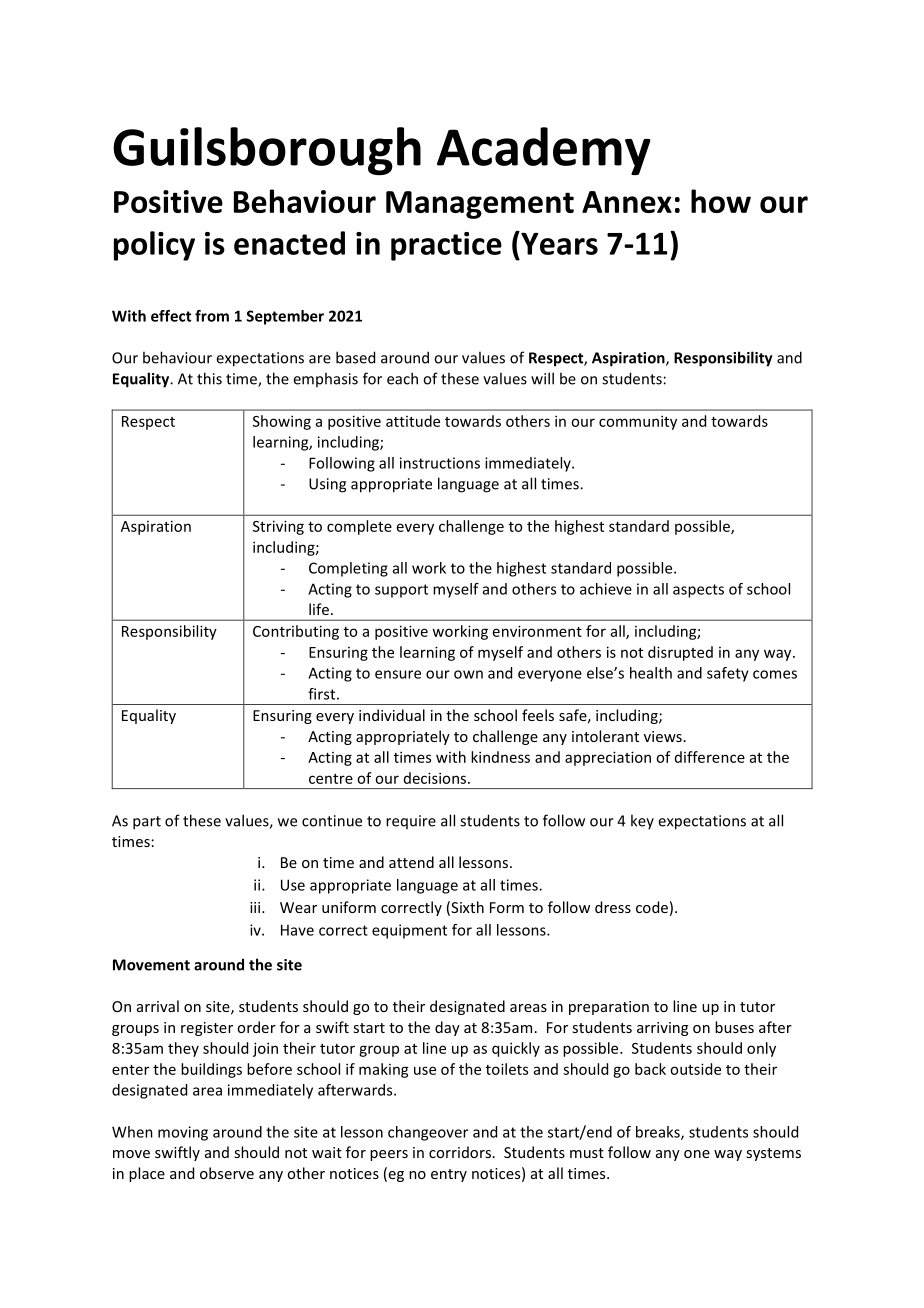 The height and width of the screenshot is (1308, 924). What do you see at coordinates (627, 202) in the screenshot?
I see `Annex` at bounding box center [627, 202].
